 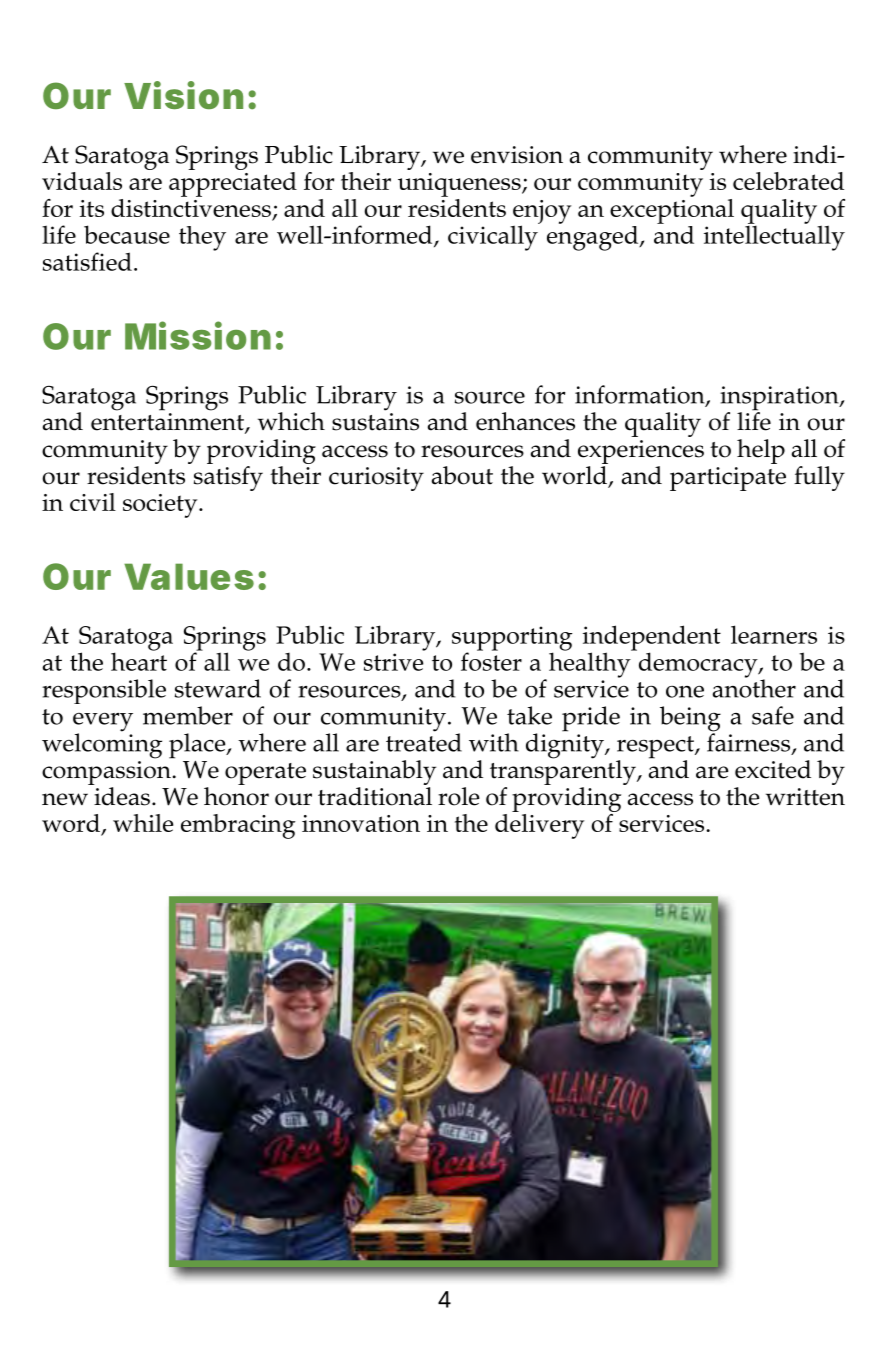 I want to click on distinctiveness, so click(x=191, y=206).
